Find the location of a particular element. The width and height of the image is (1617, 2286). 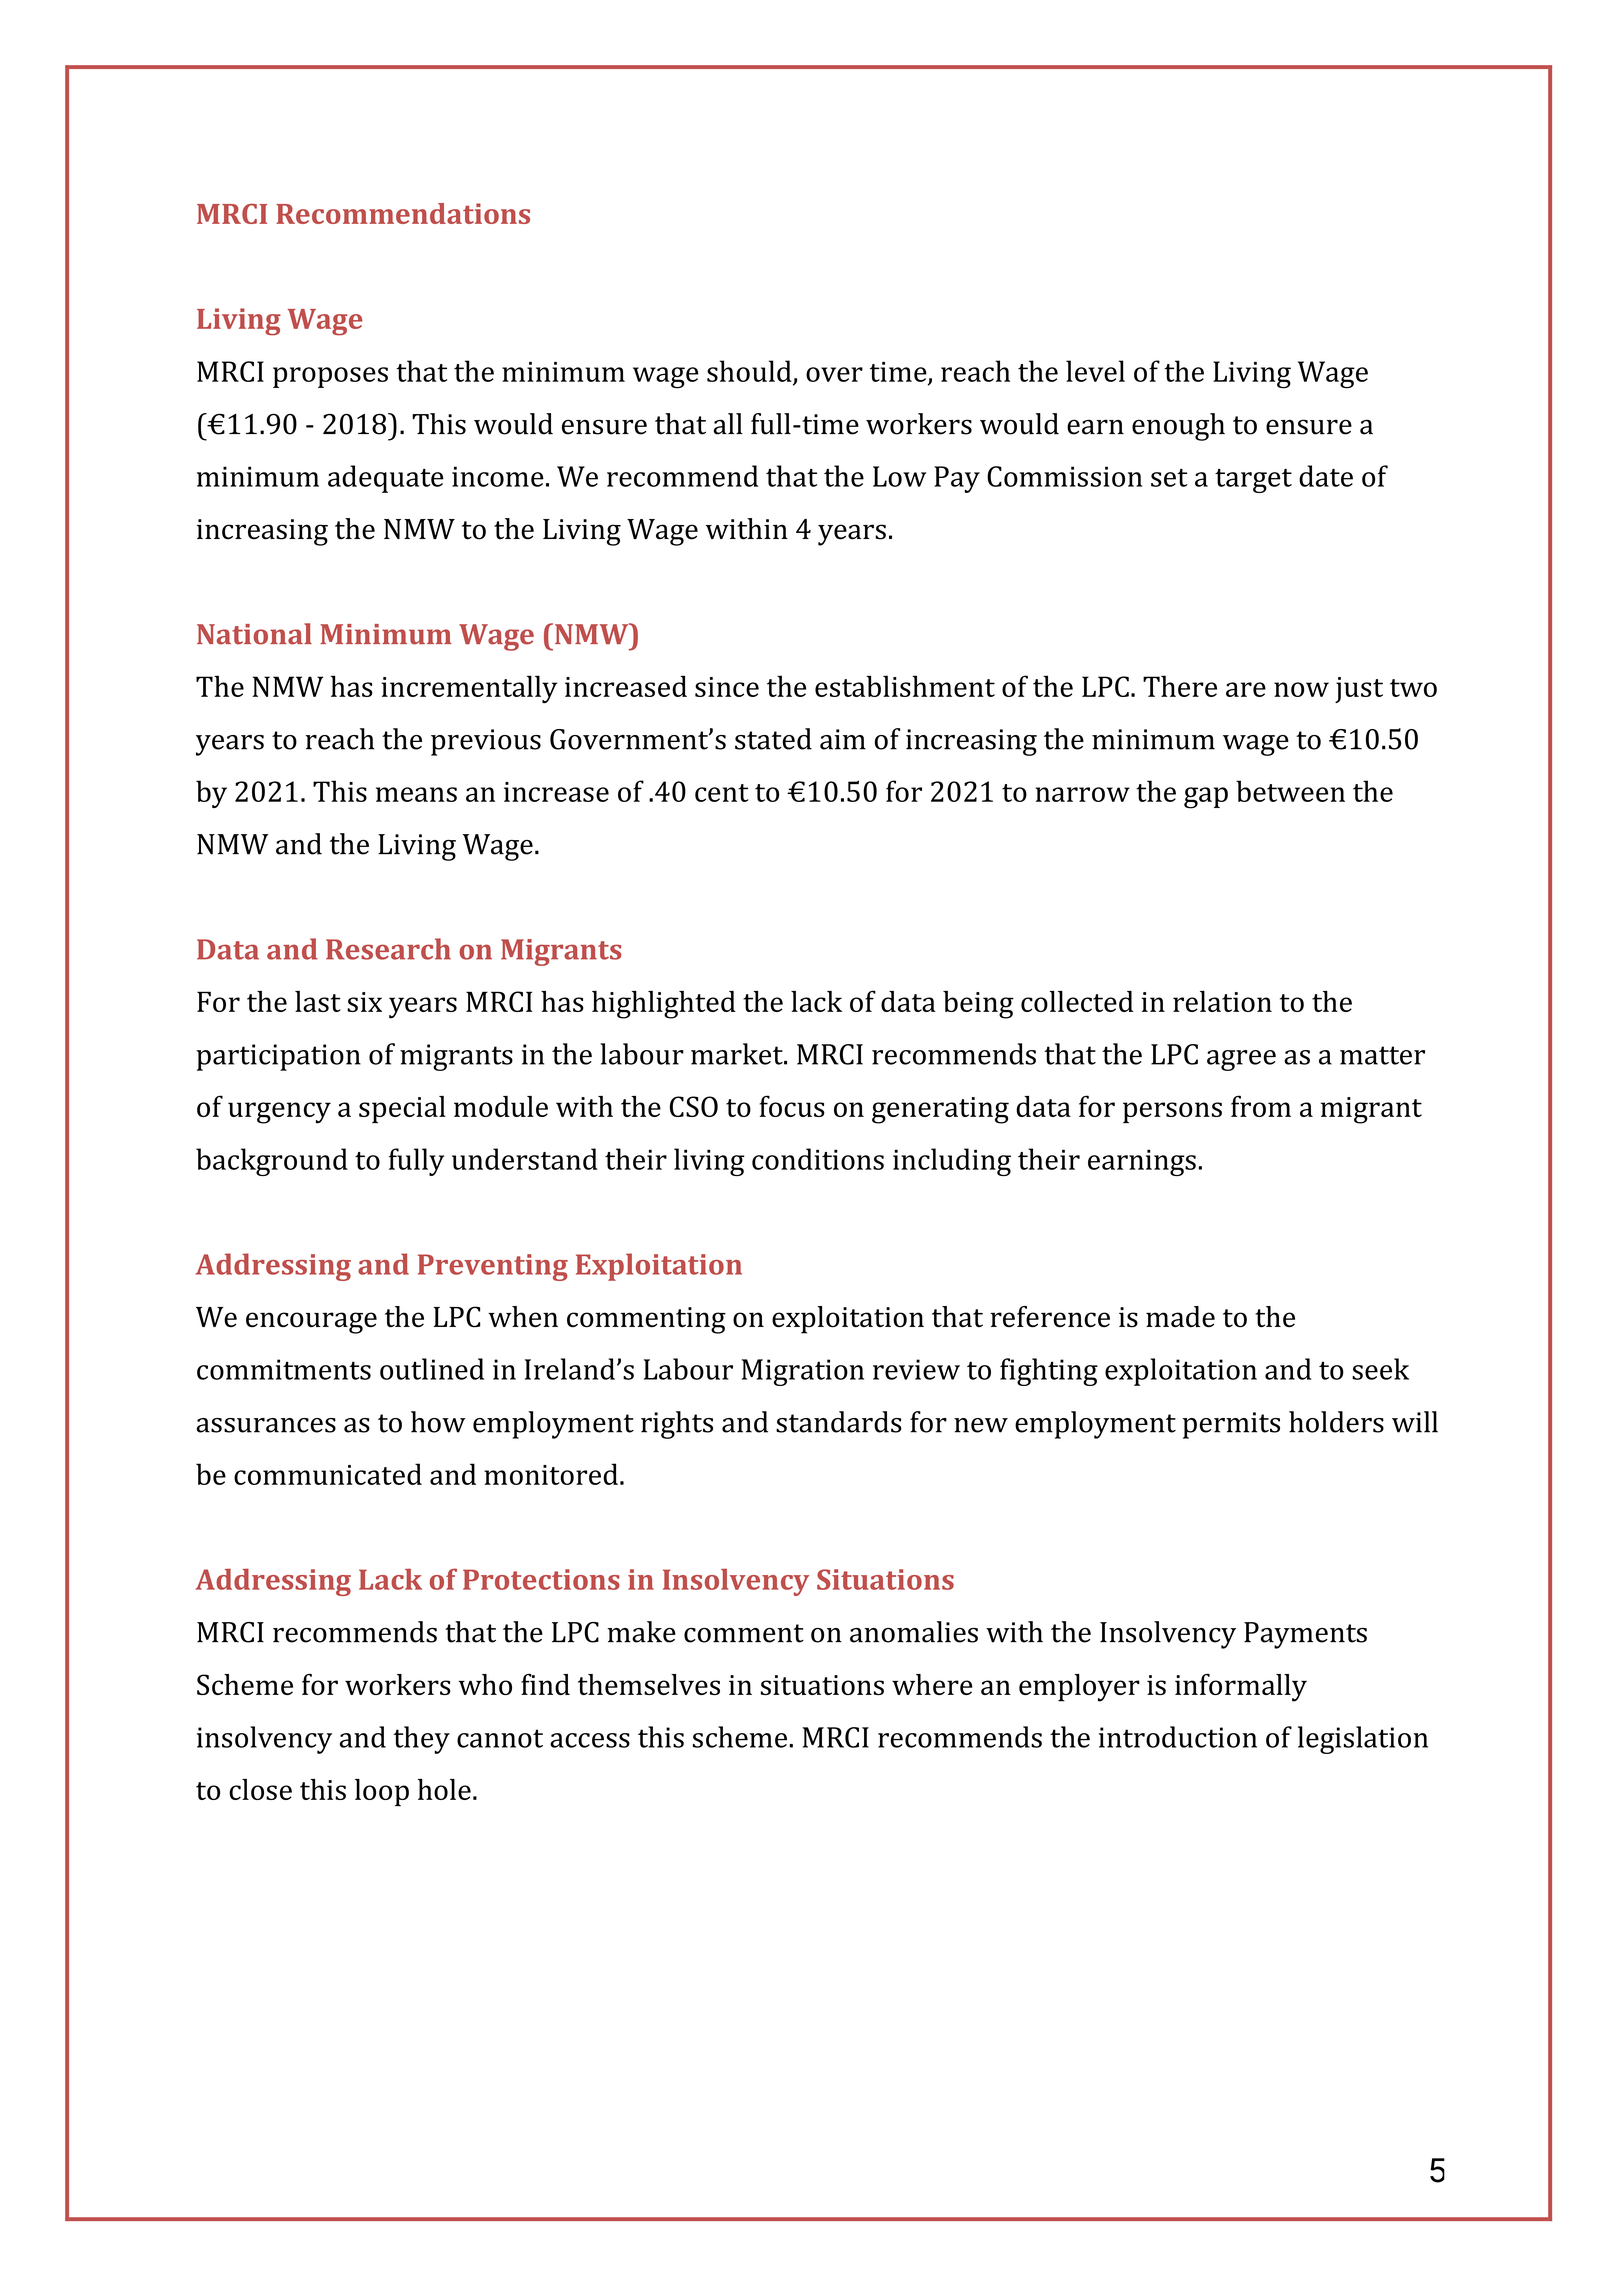

between is located at coordinates (1290, 791).
